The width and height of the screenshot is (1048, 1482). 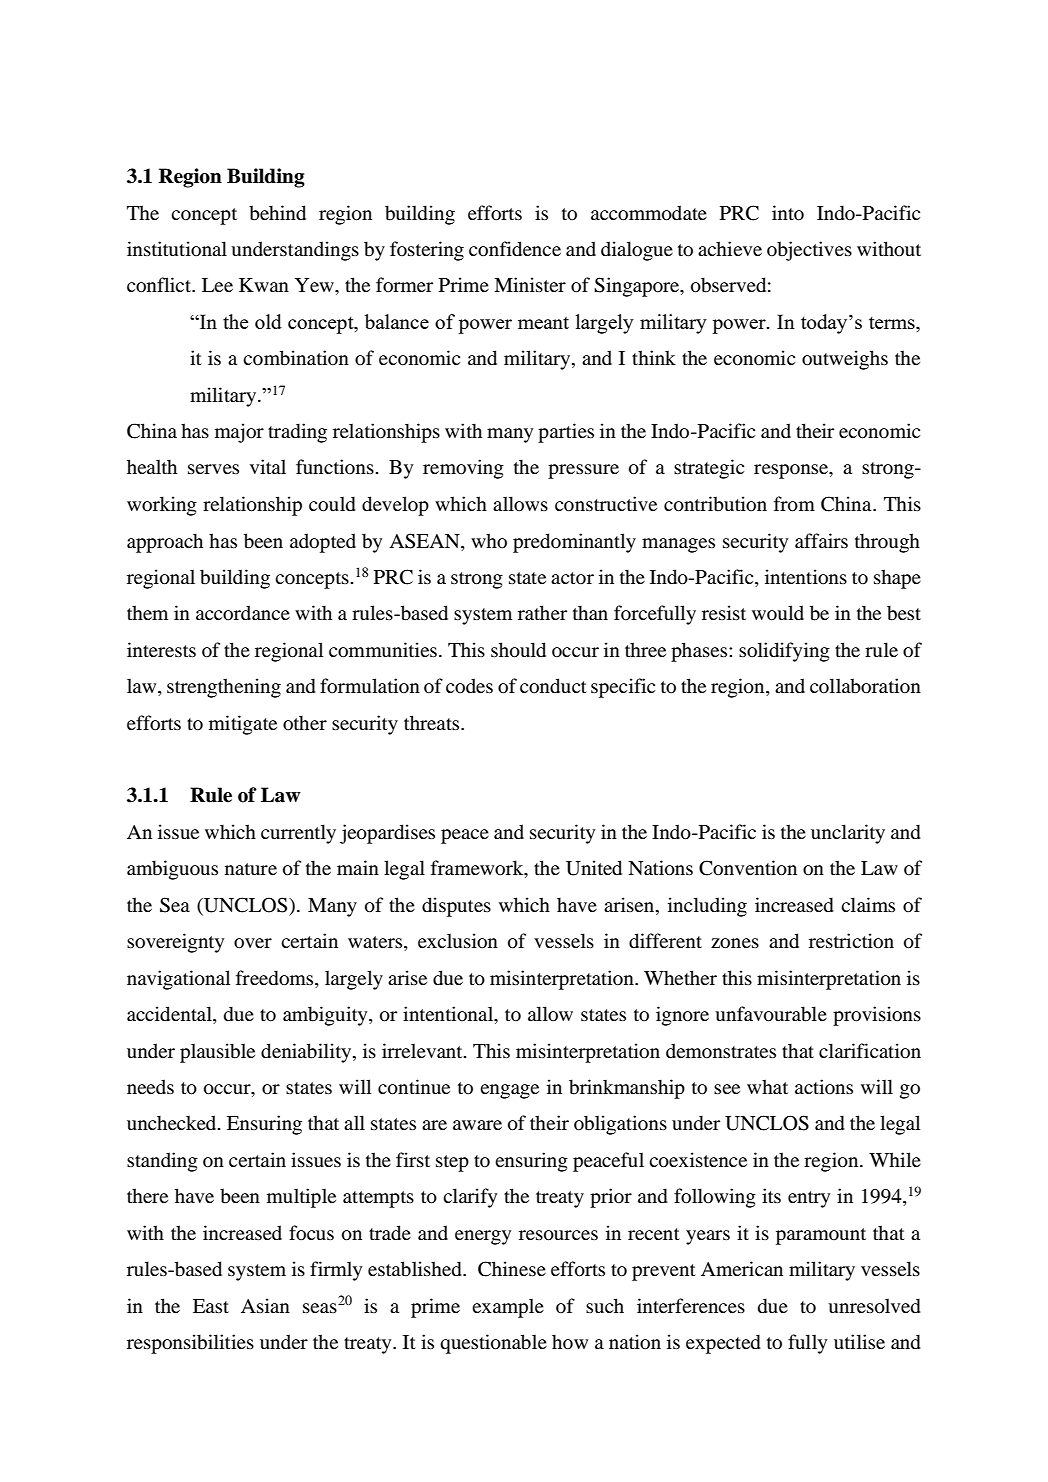 I want to click on mitigate, so click(x=243, y=725).
